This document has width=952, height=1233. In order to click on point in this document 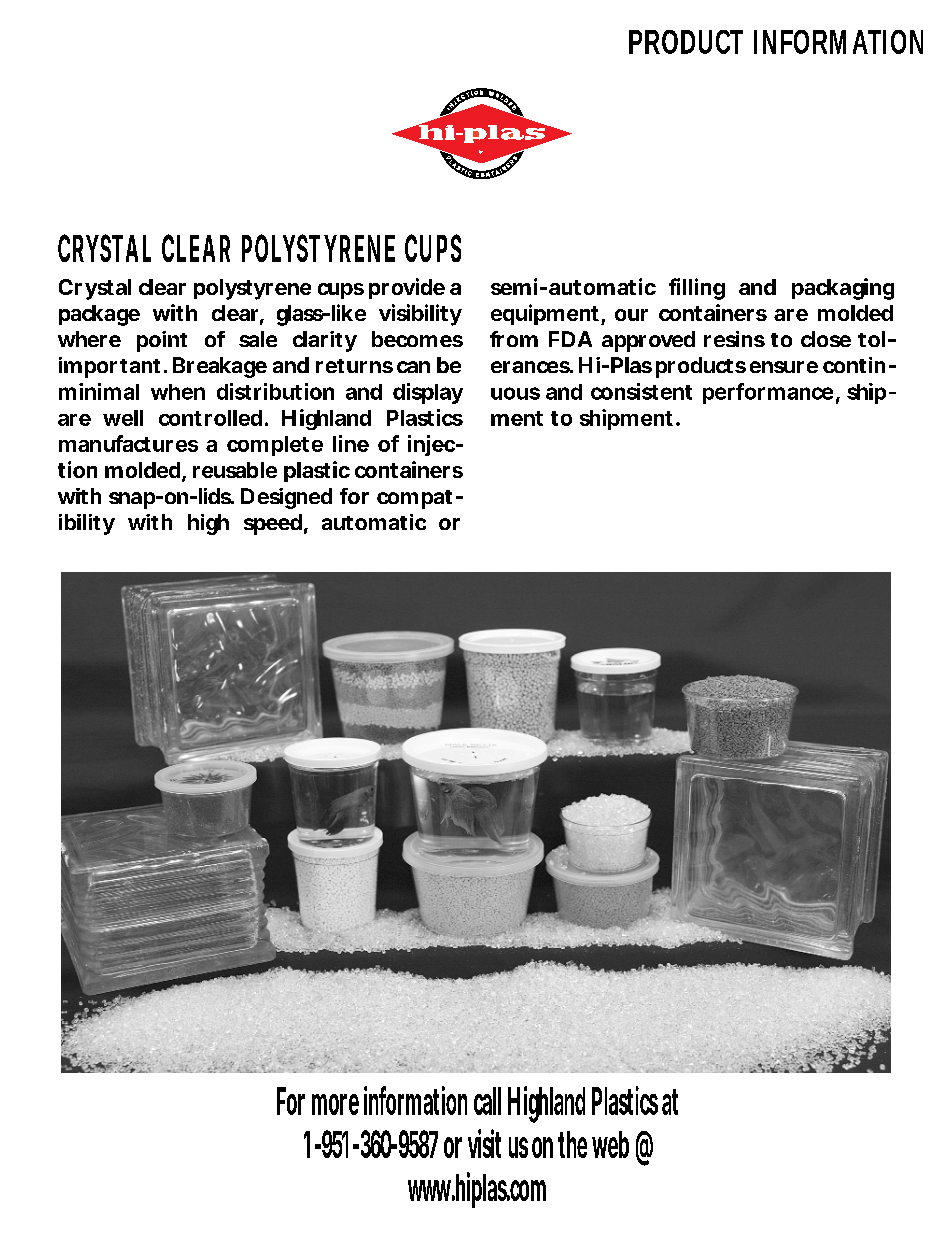, I will do `click(162, 341)`.
